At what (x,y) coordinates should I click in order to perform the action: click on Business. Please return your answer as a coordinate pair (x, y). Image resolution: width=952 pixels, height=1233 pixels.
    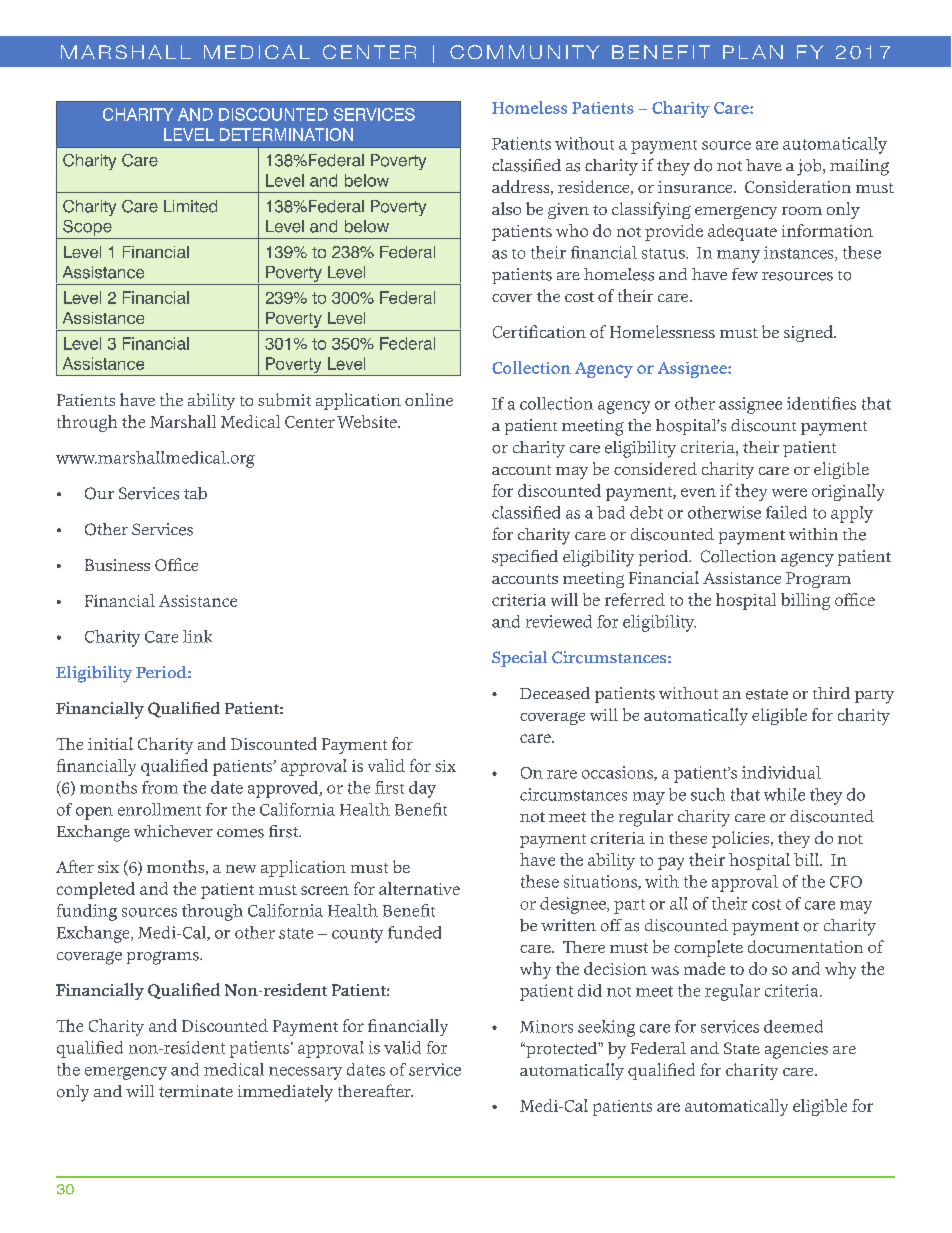
    Looking at the image, I should click on (117, 565).
